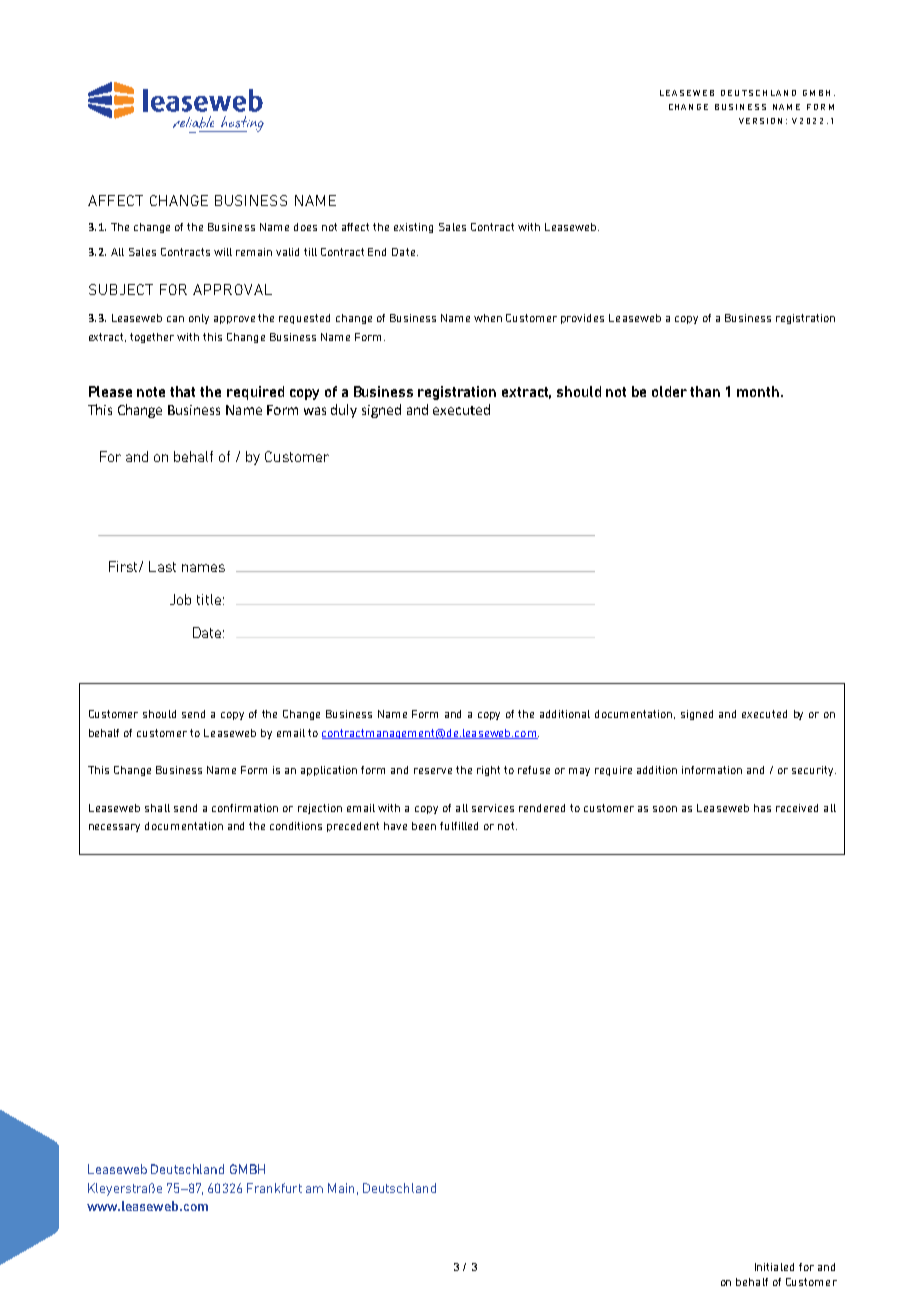 The width and height of the image is (924, 1308). What do you see at coordinates (232, 289) in the image?
I see `APPROVAL` at bounding box center [232, 289].
